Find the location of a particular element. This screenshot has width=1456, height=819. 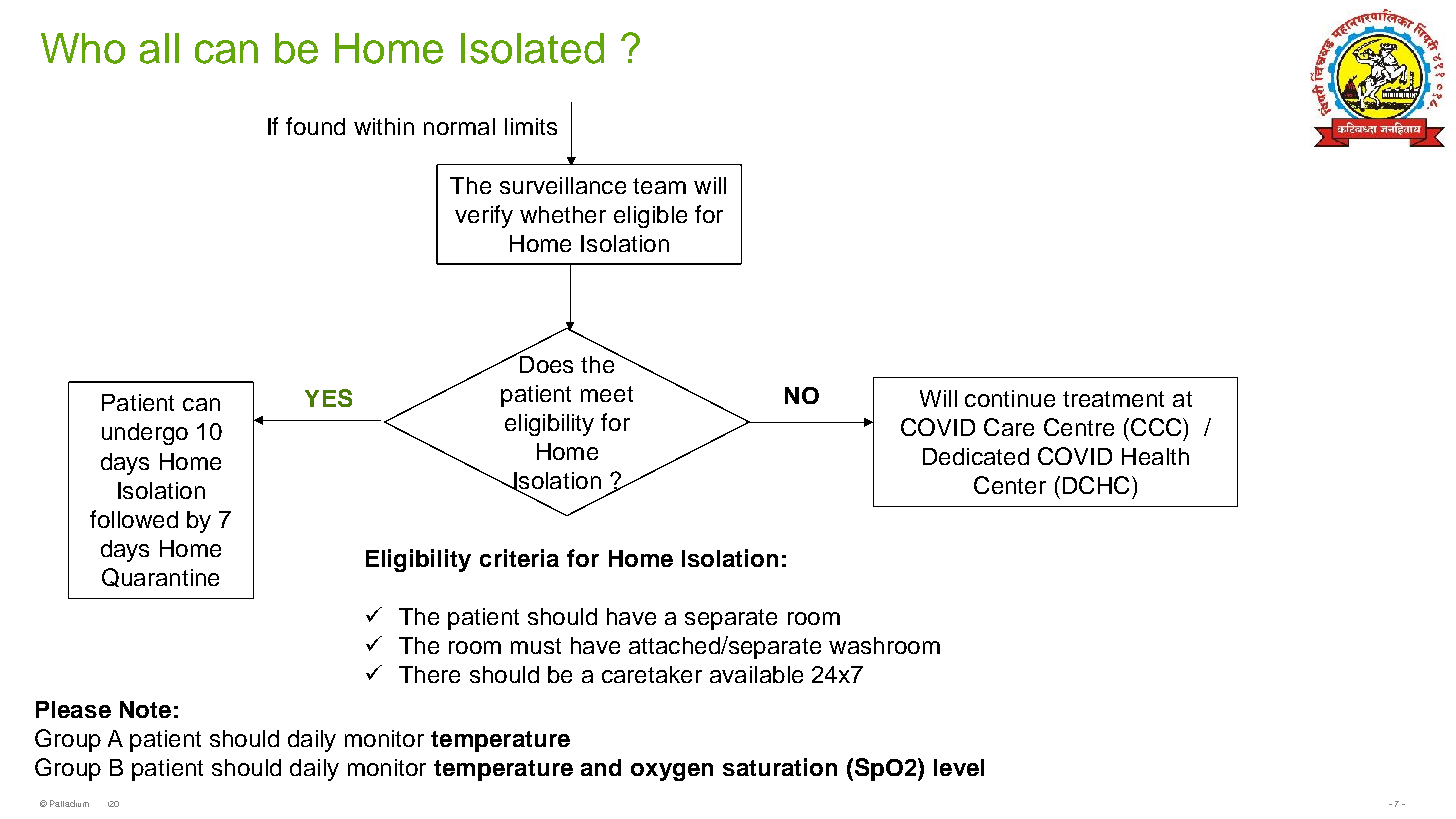

Note is located at coordinates (145, 709).
